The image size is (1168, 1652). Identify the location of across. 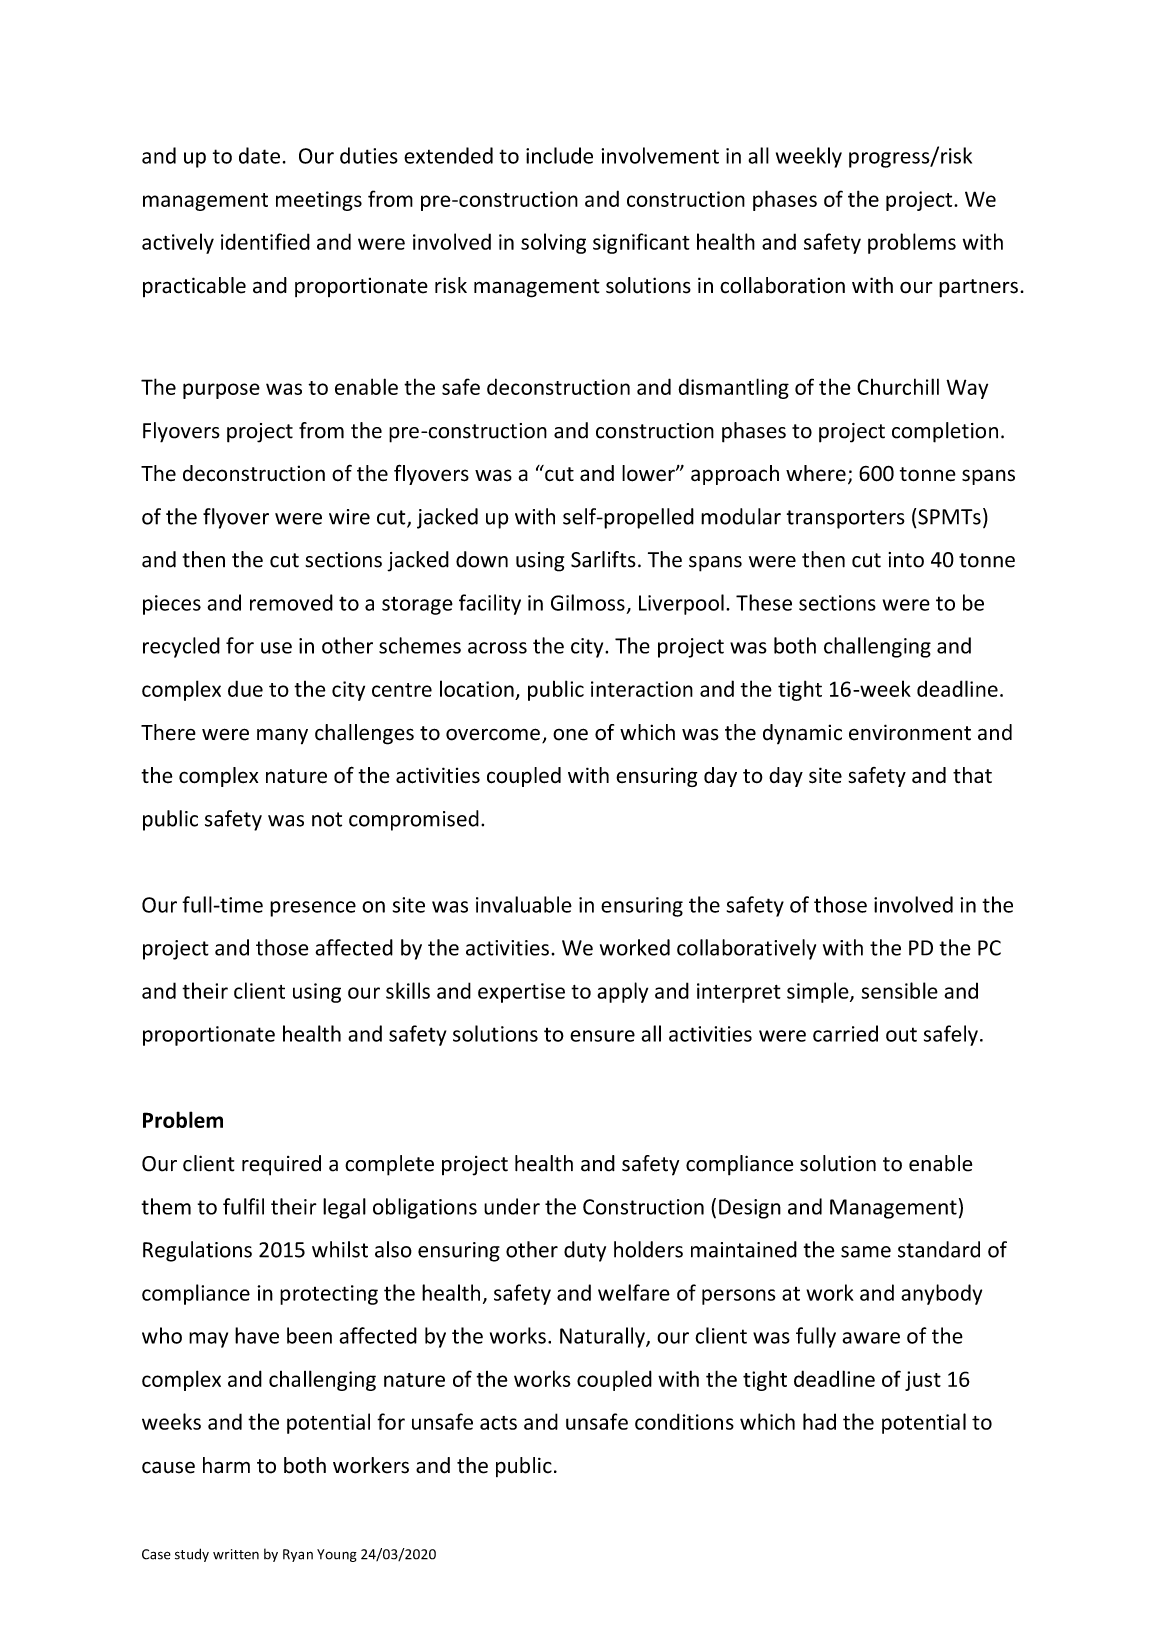
(497, 648).
